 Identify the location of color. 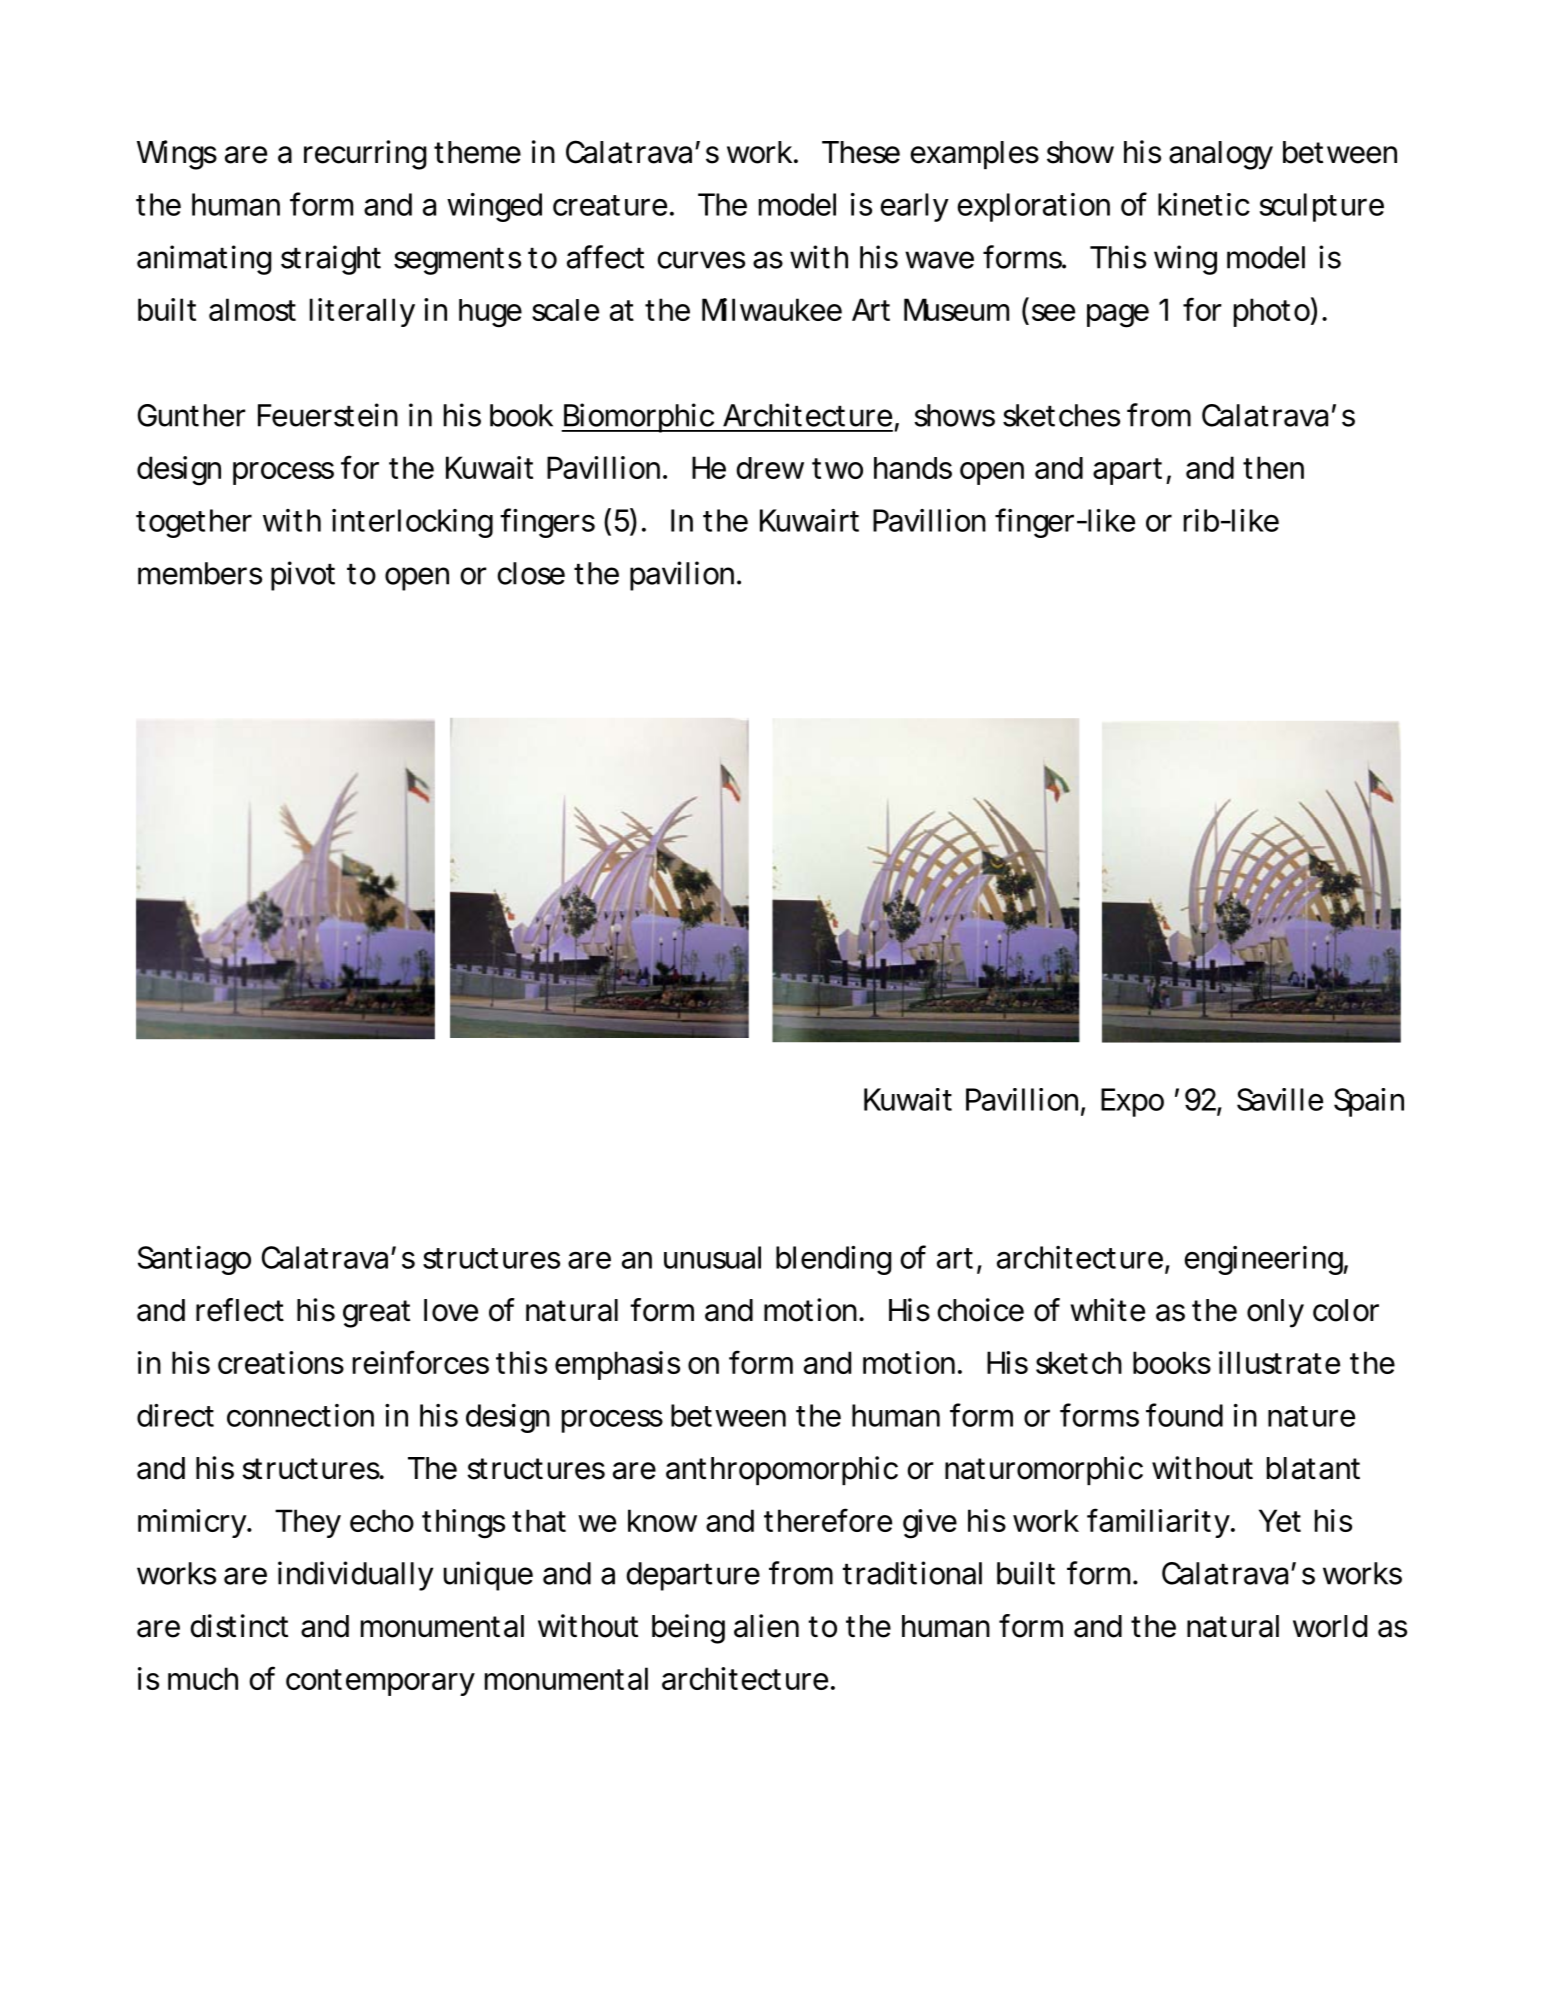
(1346, 1310).
